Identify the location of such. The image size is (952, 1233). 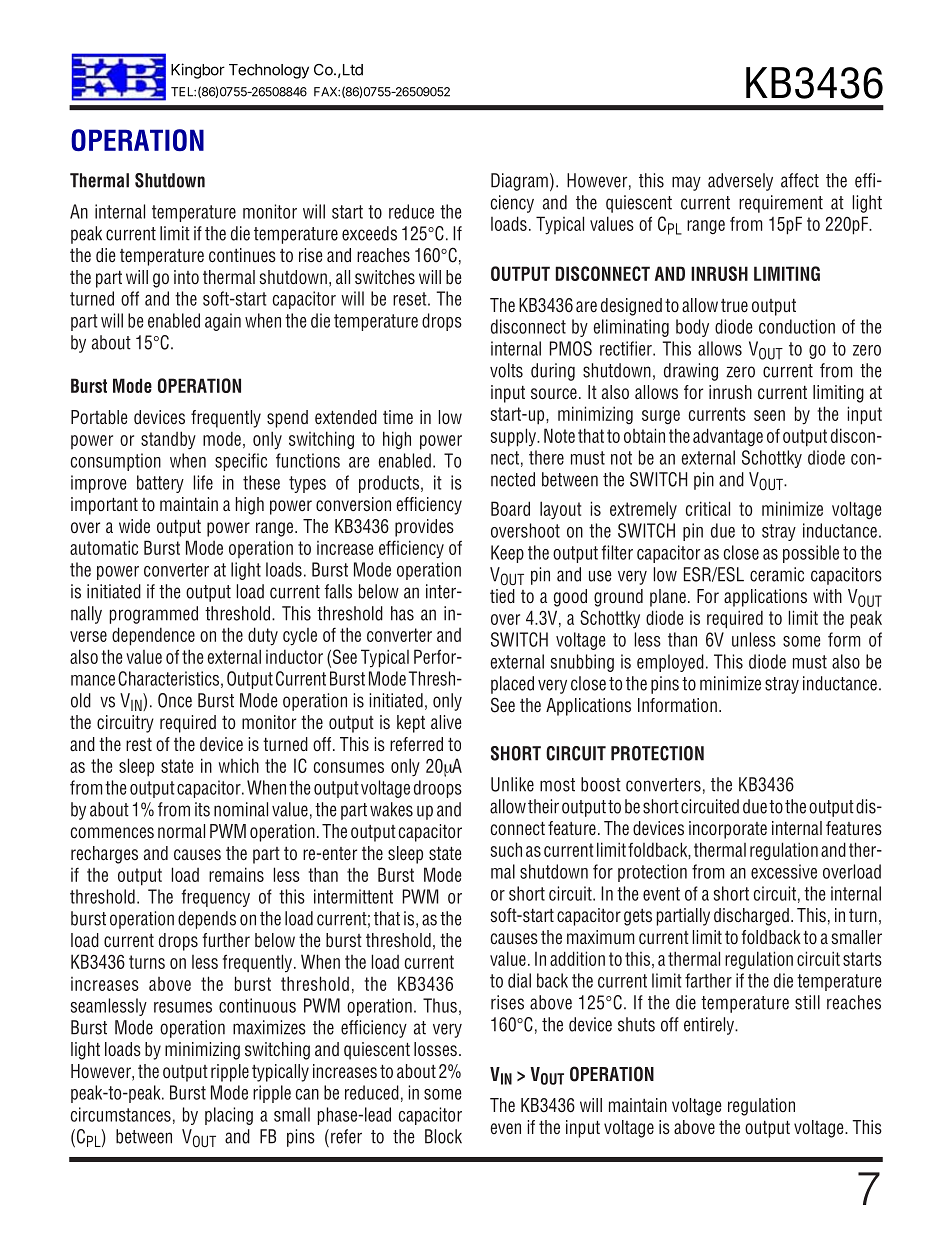
(506, 849).
